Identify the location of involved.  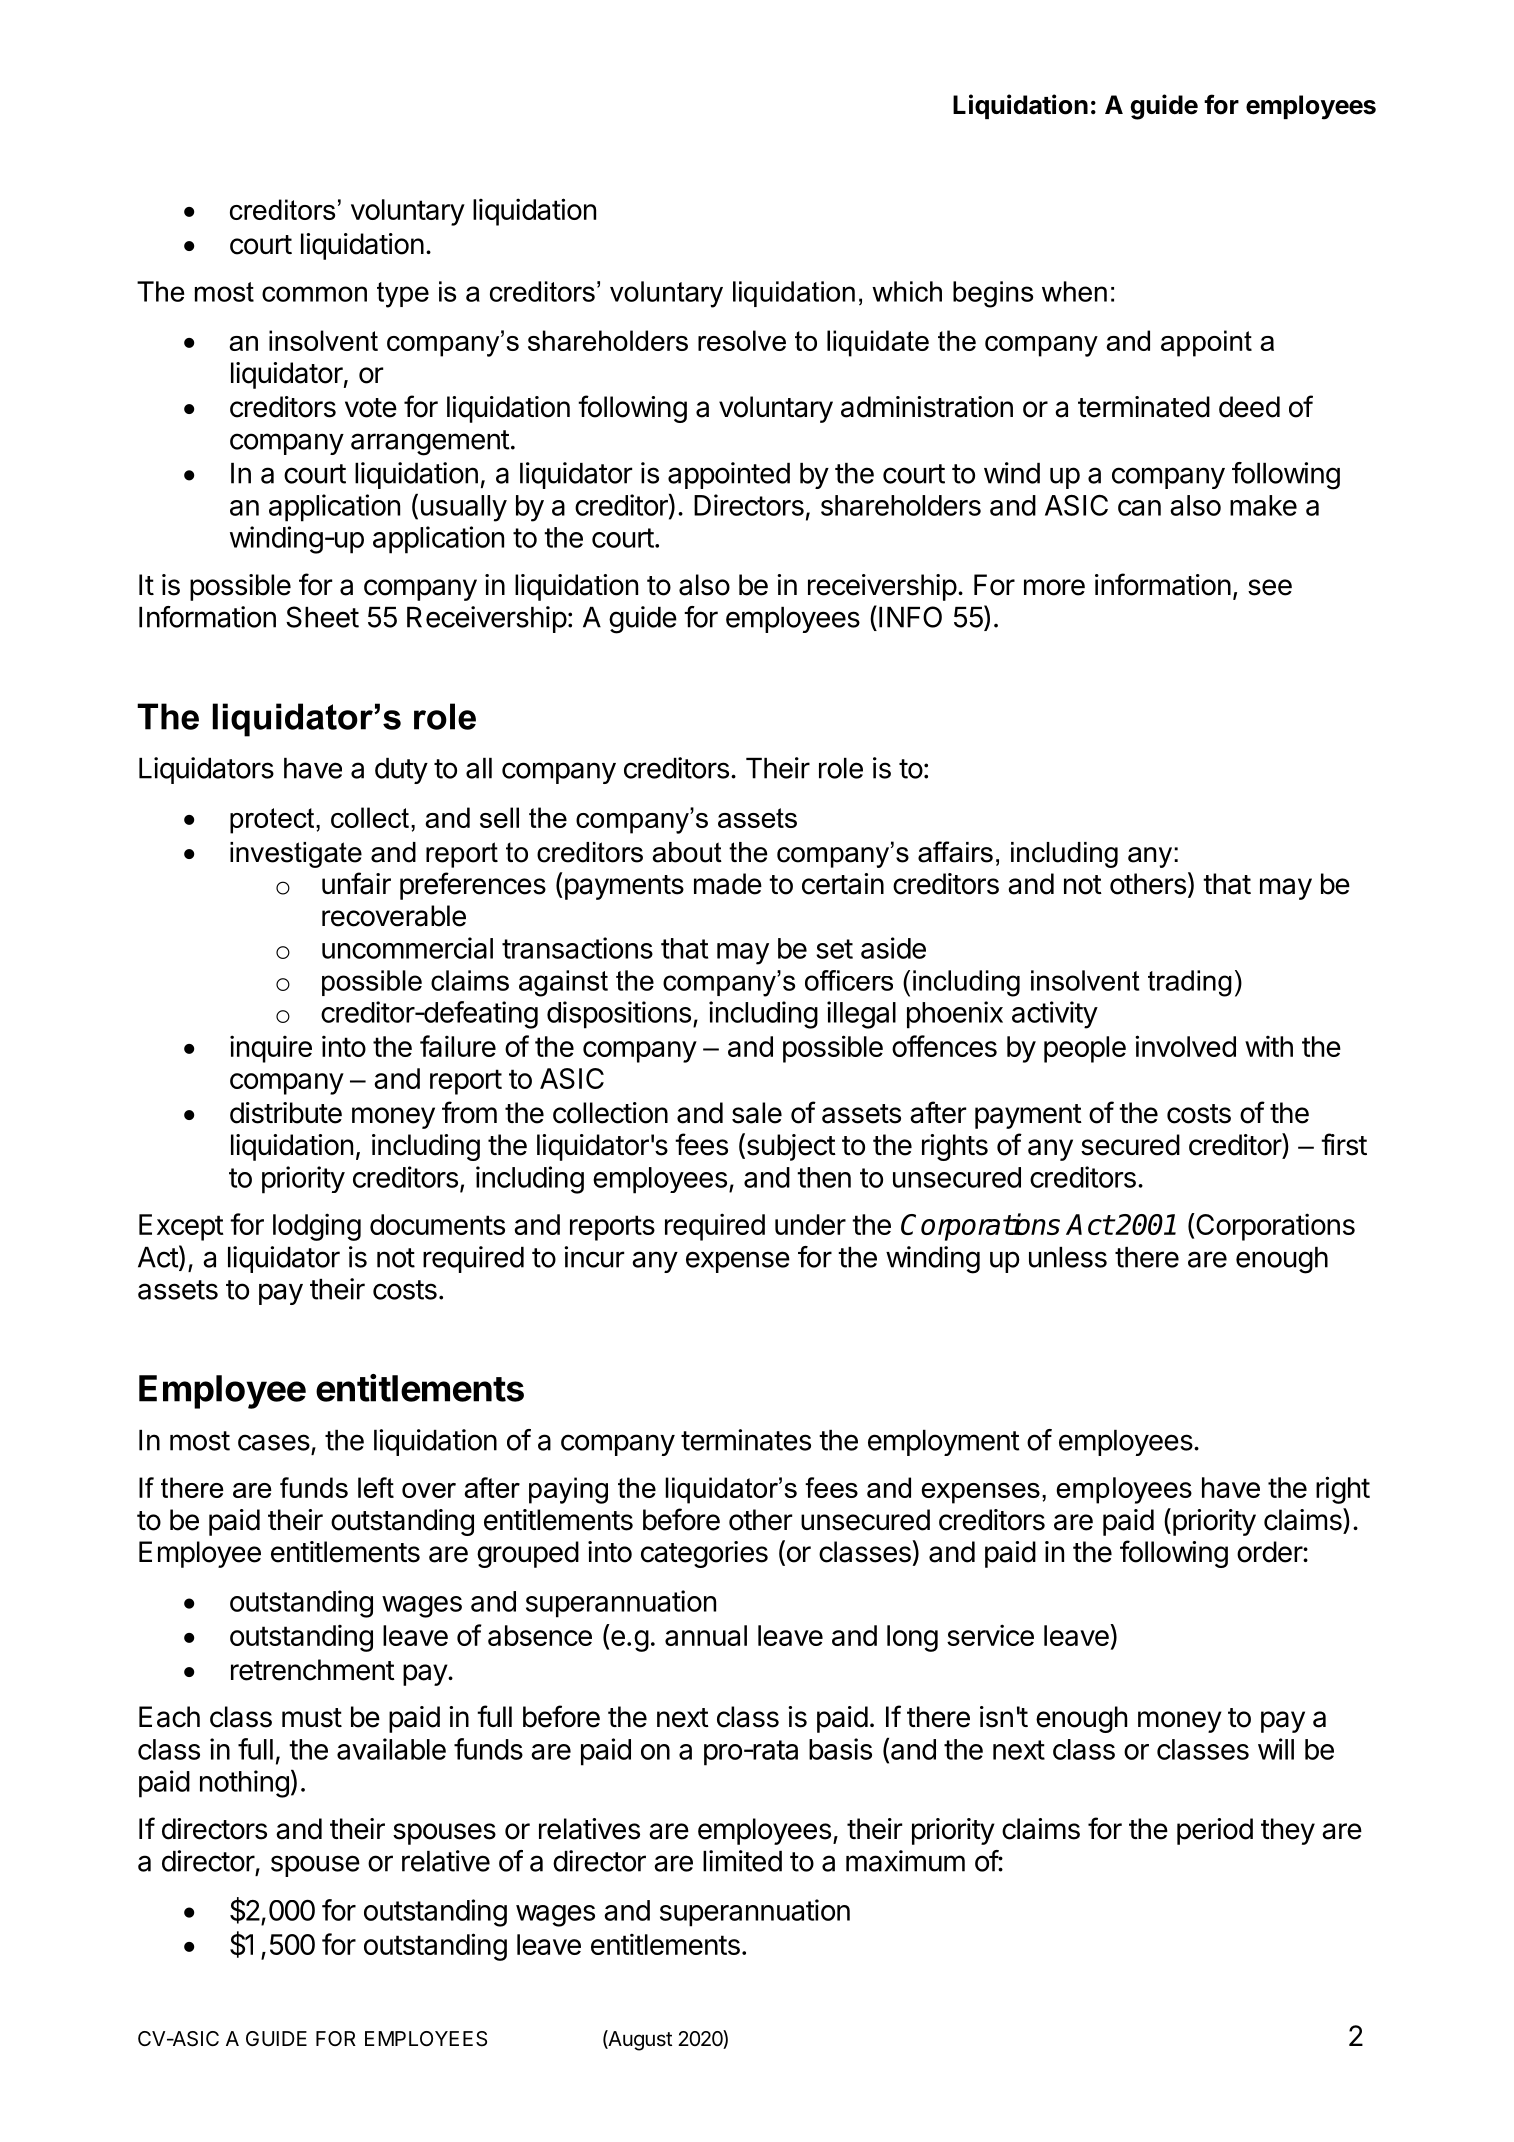
(1185, 1046).
